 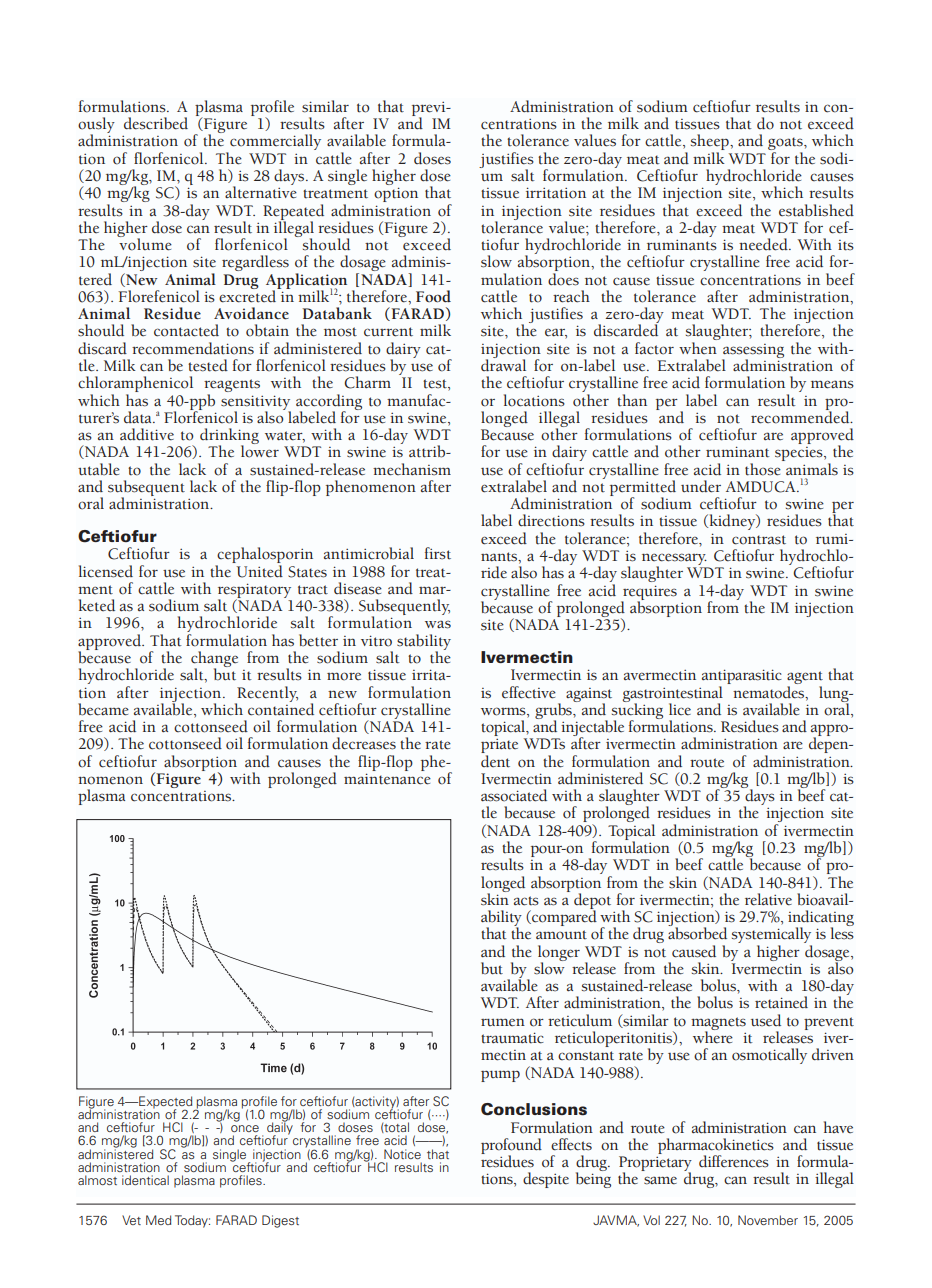 What do you see at coordinates (637, 711) in the image?
I see `sucking` at bounding box center [637, 711].
